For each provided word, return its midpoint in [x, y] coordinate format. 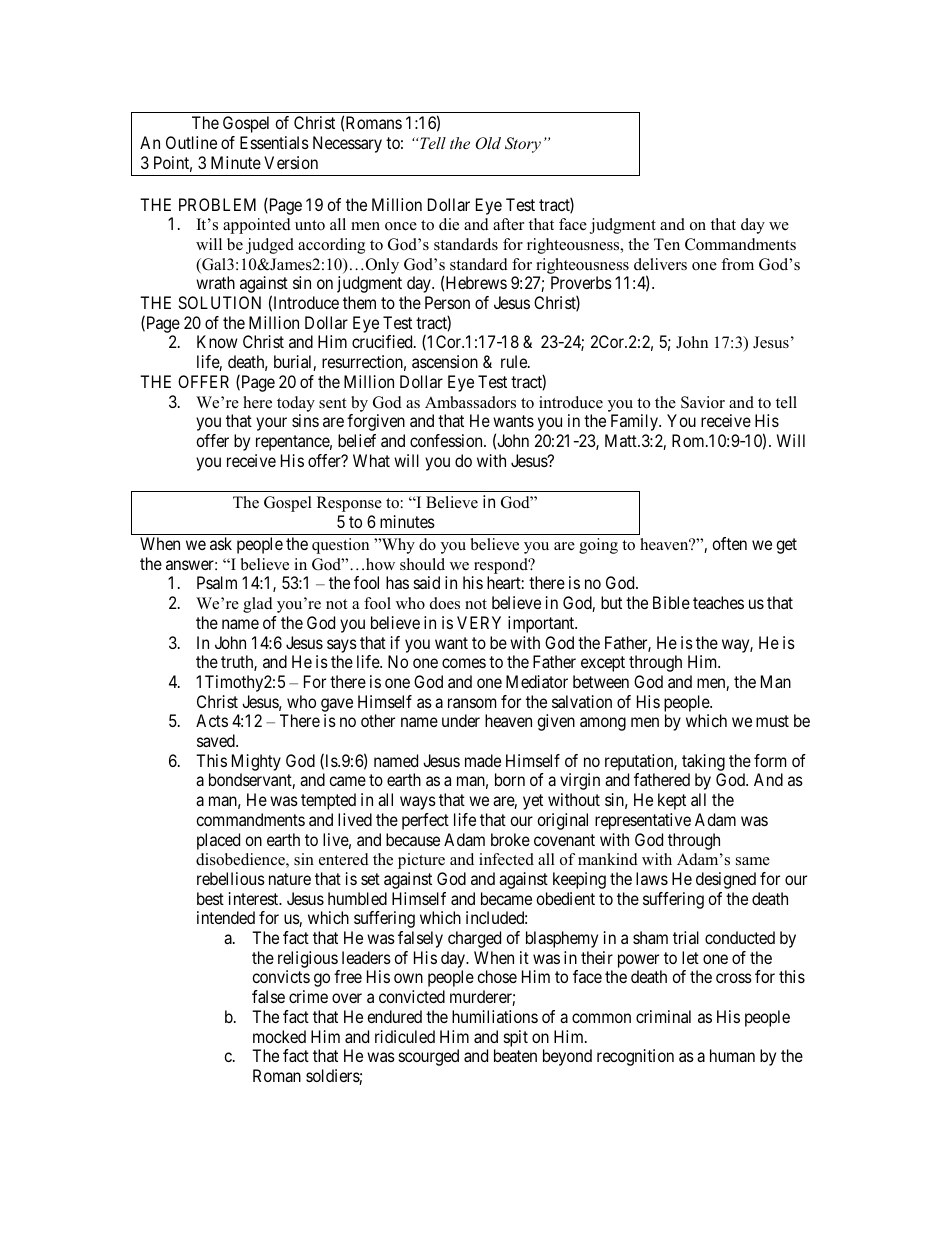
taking [703, 762]
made [483, 760]
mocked [279, 1036]
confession [447, 440]
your [271, 424]
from [737, 264]
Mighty [256, 762]
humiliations [495, 1016]
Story [523, 145]
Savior [703, 402]
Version [291, 162]
